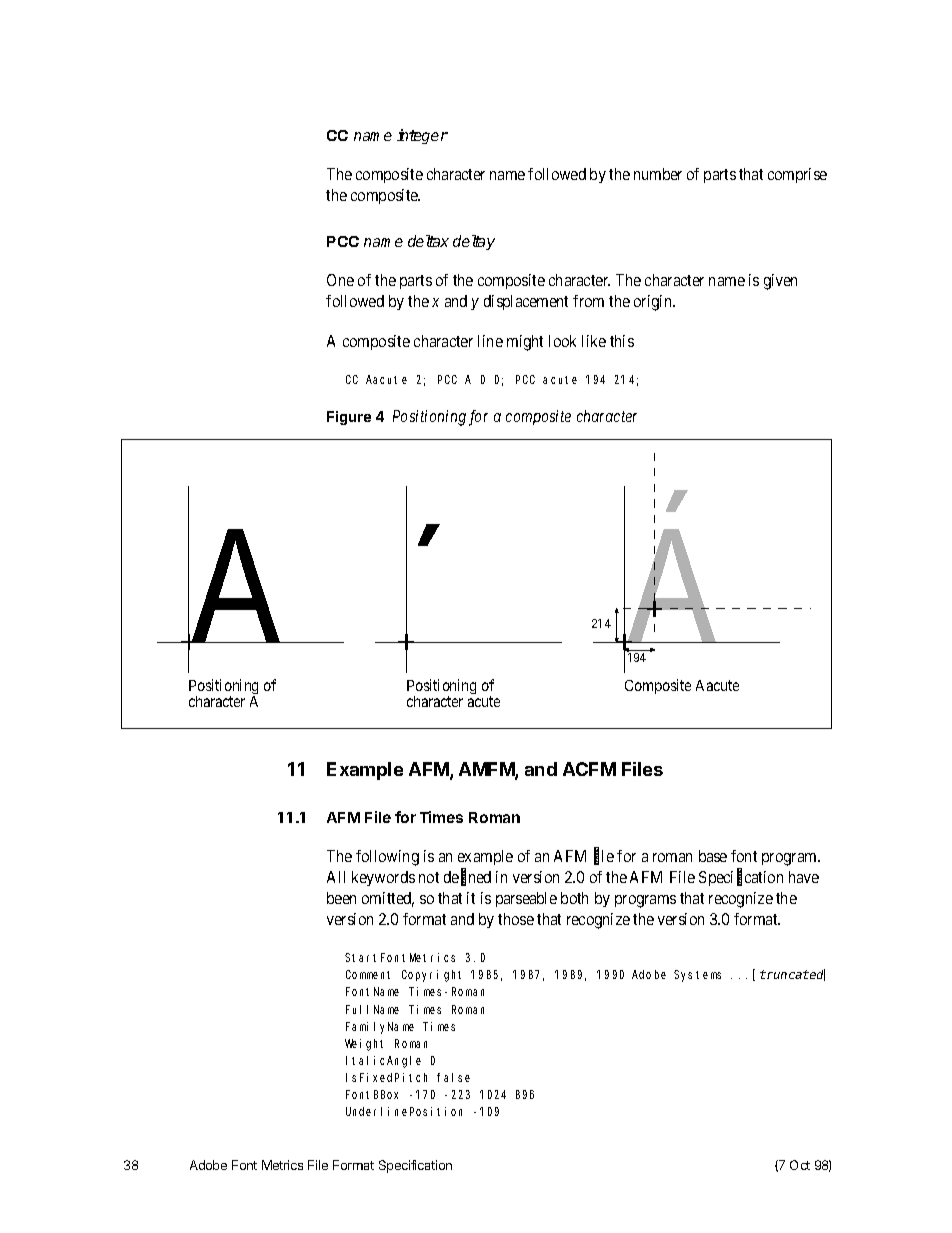 The image size is (952, 1233). Describe the element at coordinates (800, 1165) in the document. I see `Oct` at that location.
